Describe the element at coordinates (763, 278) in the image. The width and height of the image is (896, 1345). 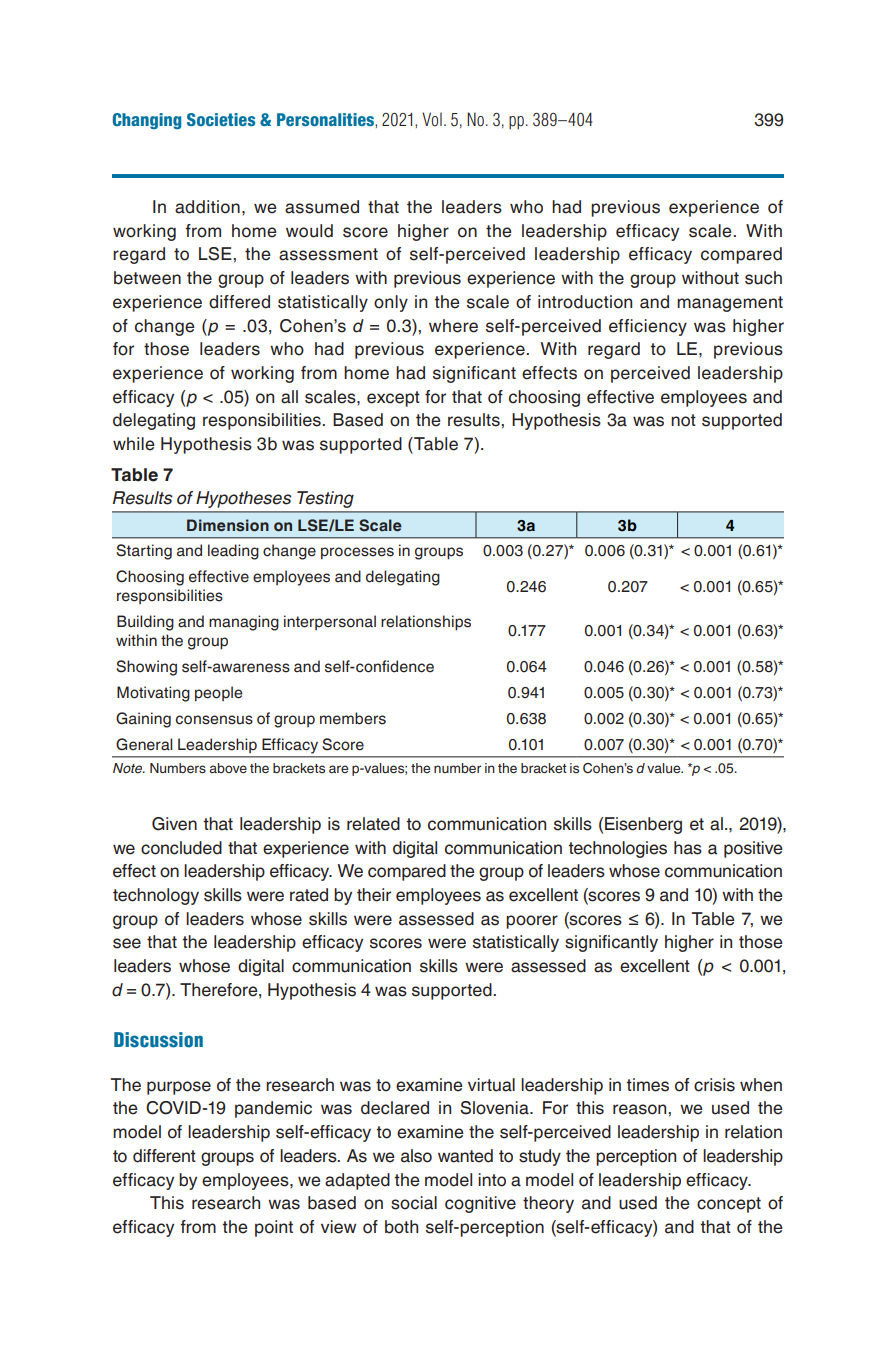
I see `such` at that location.
